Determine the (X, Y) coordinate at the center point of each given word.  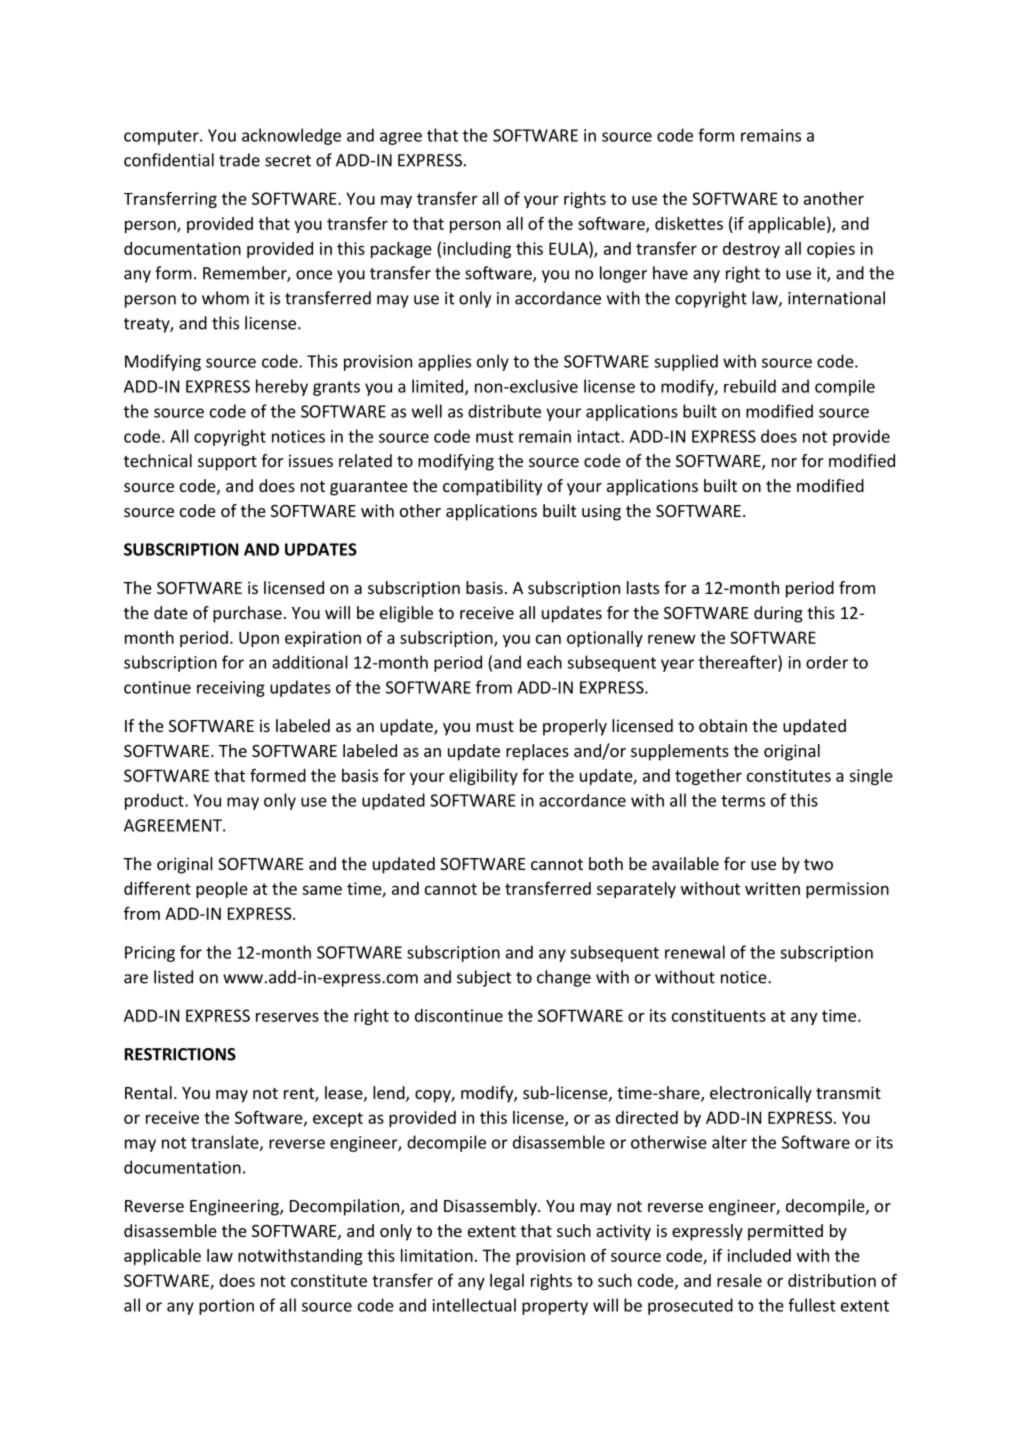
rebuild (750, 386)
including (477, 250)
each (544, 662)
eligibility (483, 777)
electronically (761, 1094)
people (222, 890)
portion (226, 1307)
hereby (282, 387)
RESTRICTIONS (180, 1054)
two (818, 864)
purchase (247, 614)
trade (239, 160)
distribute (504, 411)
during (778, 614)
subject (484, 978)
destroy (751, 250)
